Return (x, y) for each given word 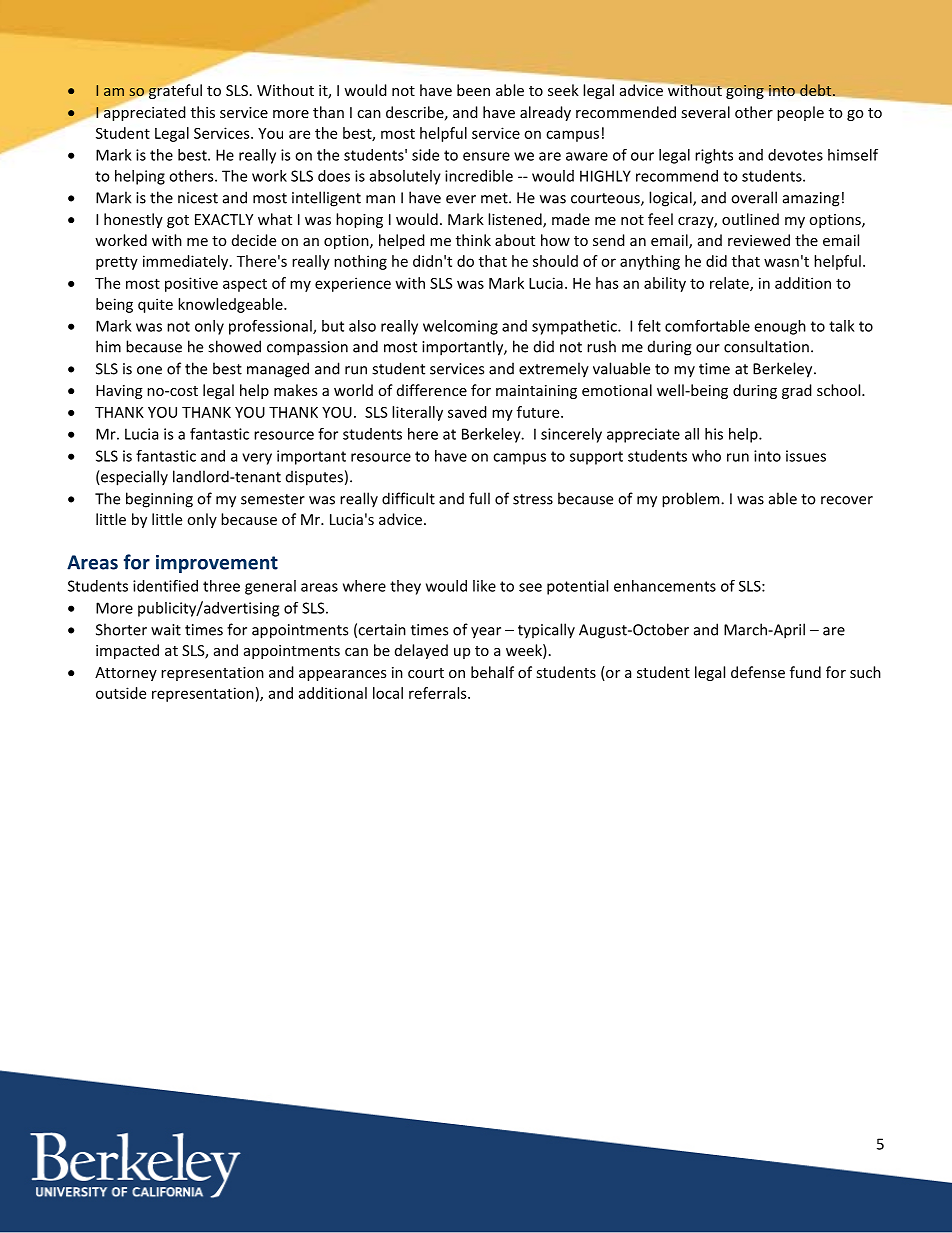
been (473, 90)
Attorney (126, 674)
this (203, 112)
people (800, 113)
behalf (492, 672)
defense (758, 672)
